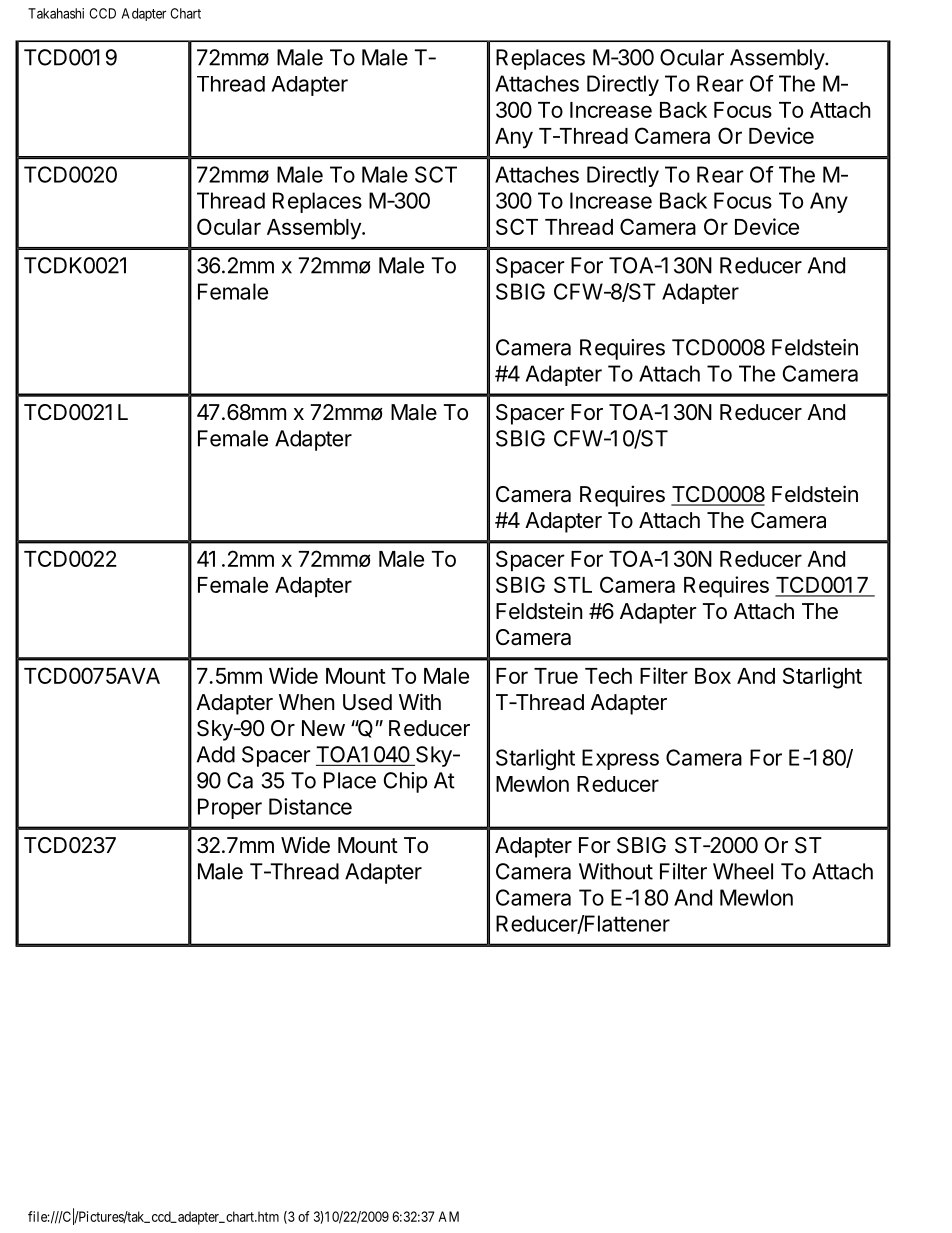 This image has height=1233, width=952. What do you see at coordinates (230, 808) in the image?
I see `Proper` at bounding box center [230, 808].
